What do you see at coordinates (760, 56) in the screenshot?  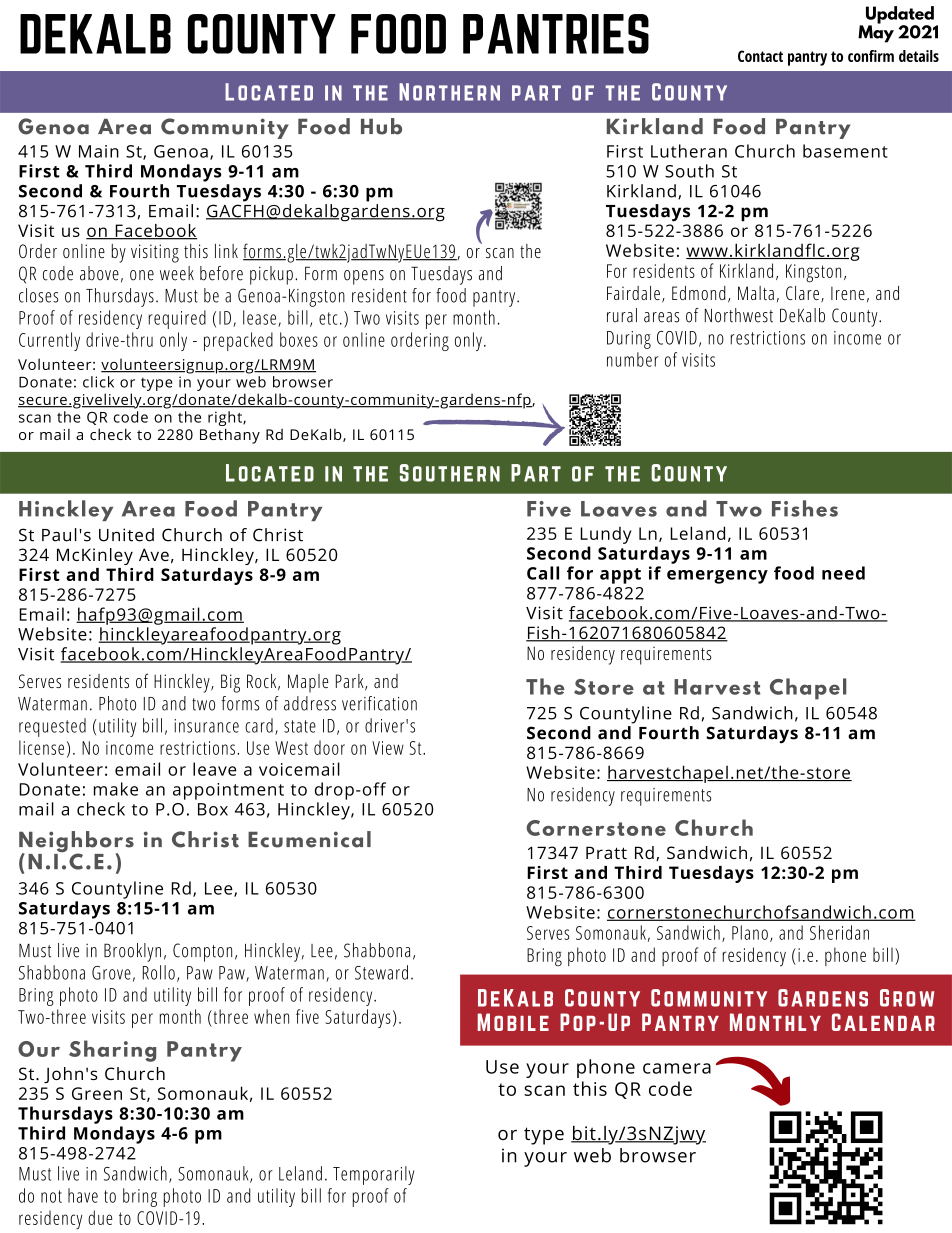 I see `Contact` at bounding box center [760, 56].
